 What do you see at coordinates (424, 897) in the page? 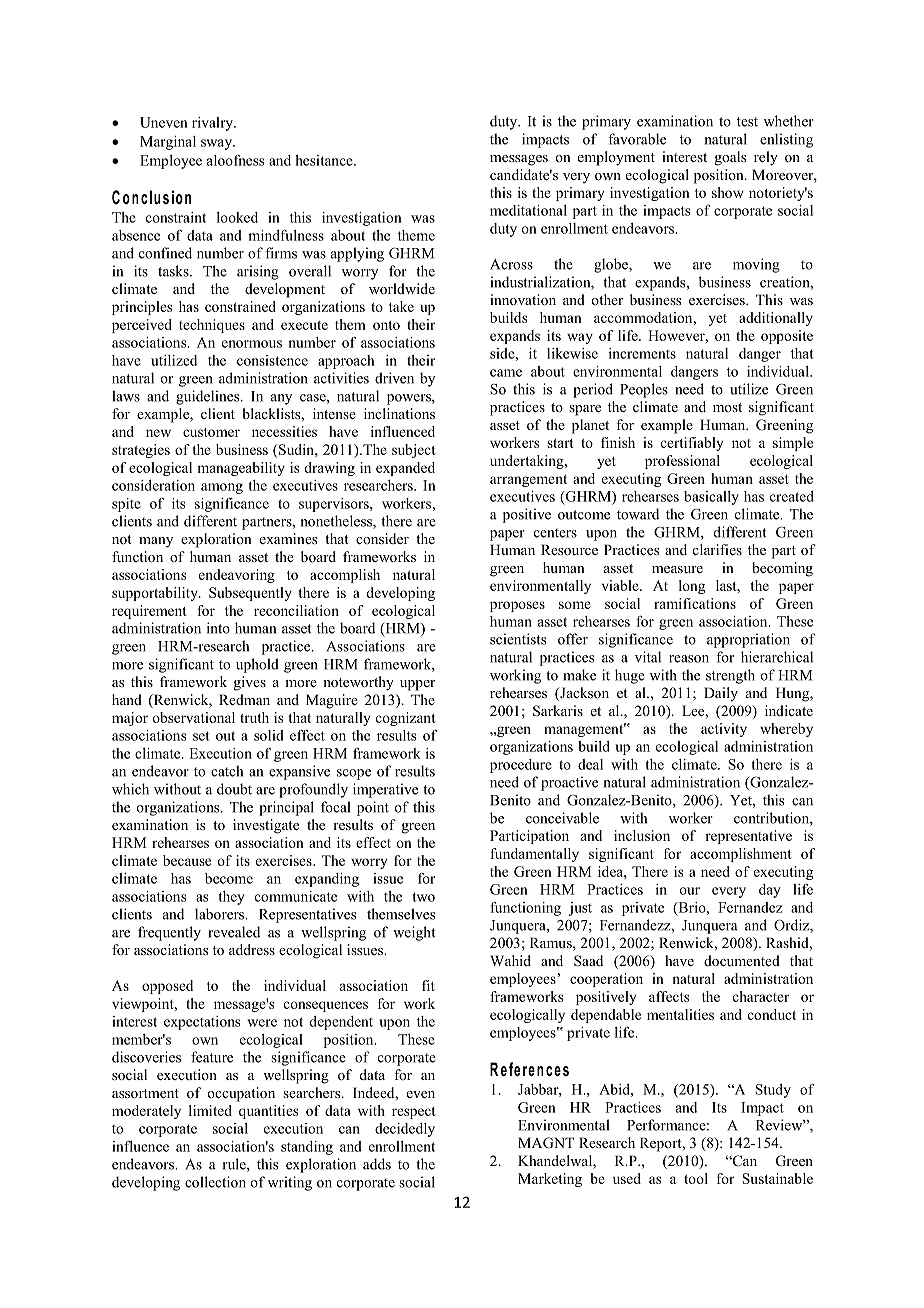
I see `two` at bounding box center [424, 897].
